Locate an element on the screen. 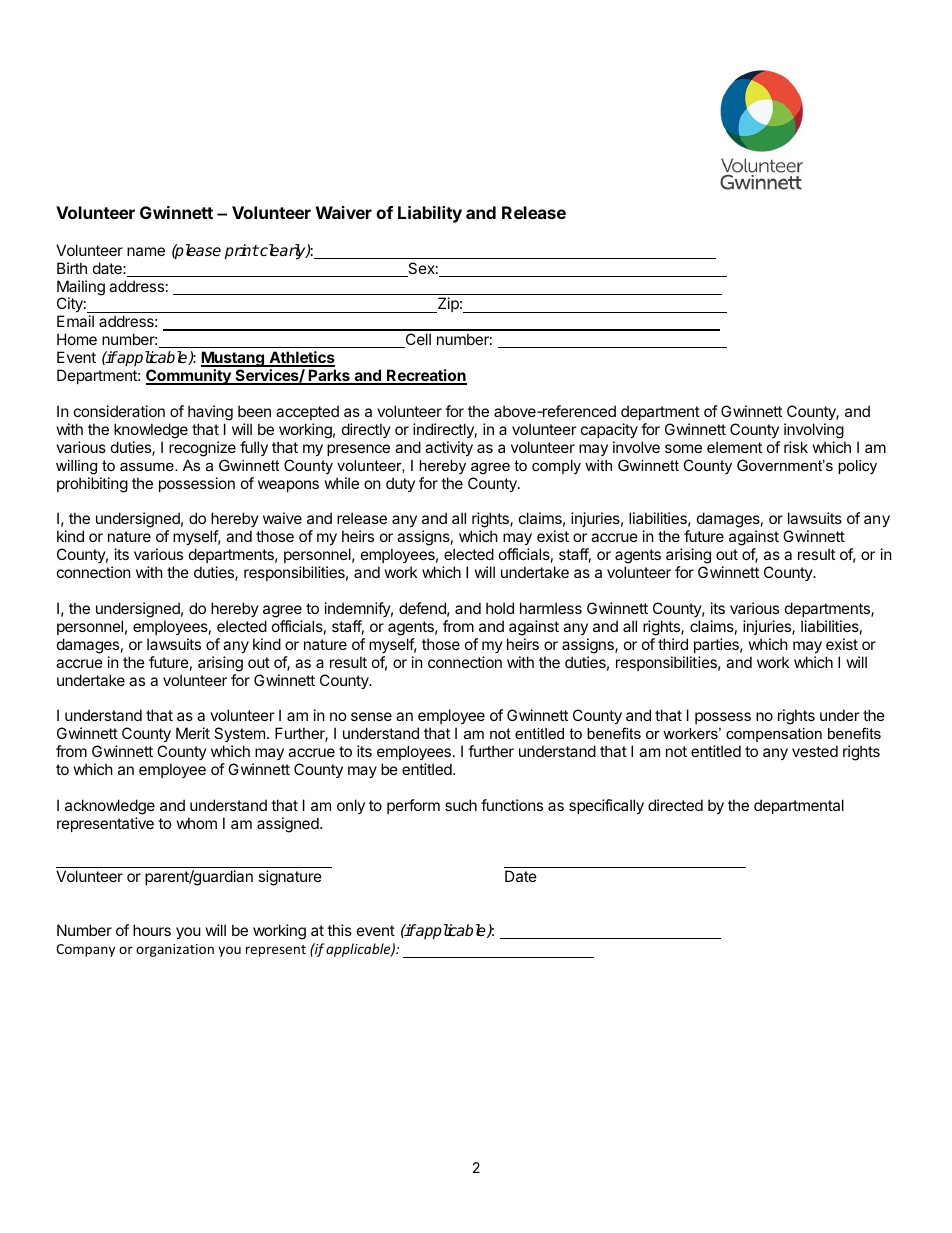 Image resolution: width=952 pixels, height=1233 pixels. hours is located at coordinates (152, 930).
